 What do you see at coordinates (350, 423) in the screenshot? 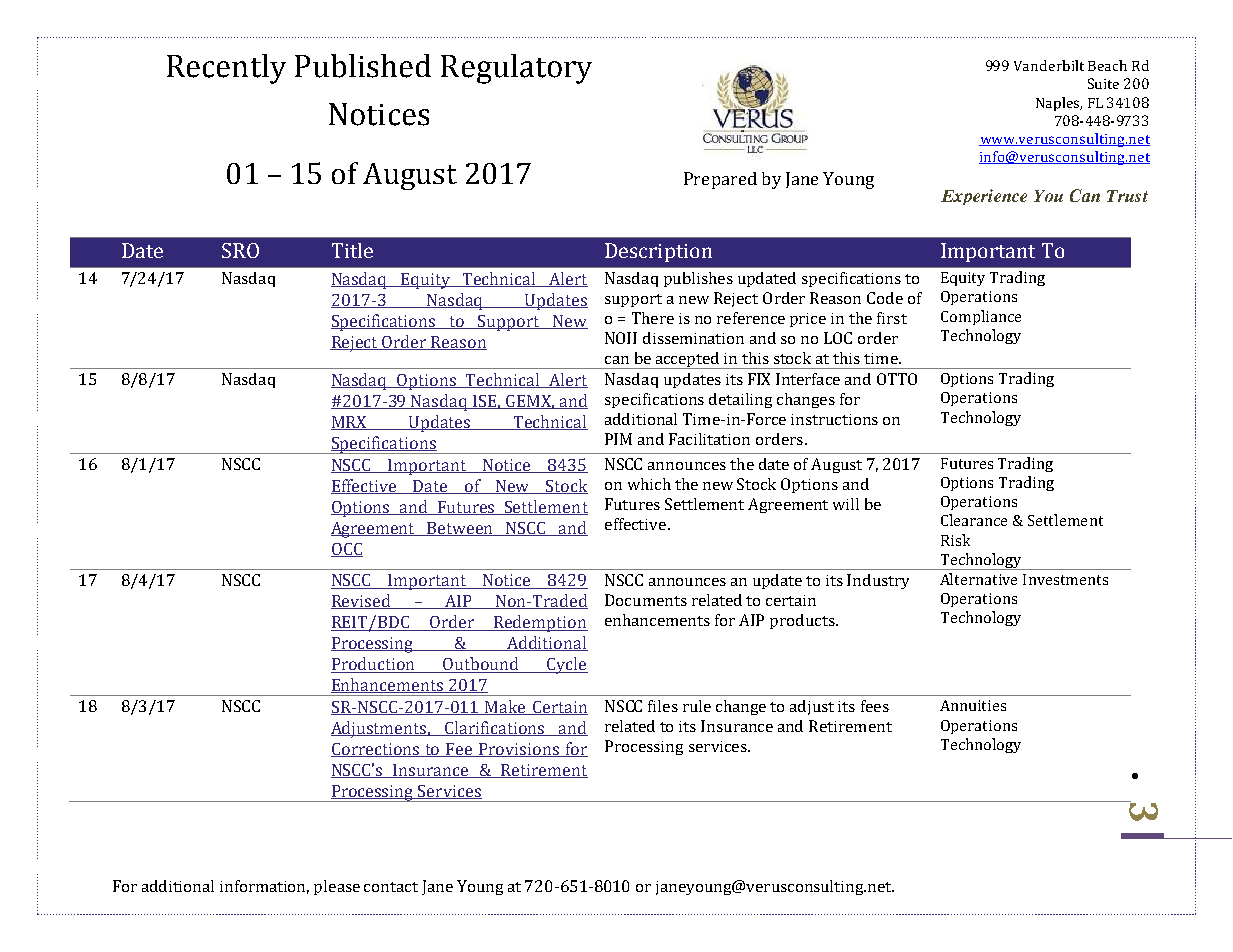
I see `MRX` at bounding box center [350, 423].
